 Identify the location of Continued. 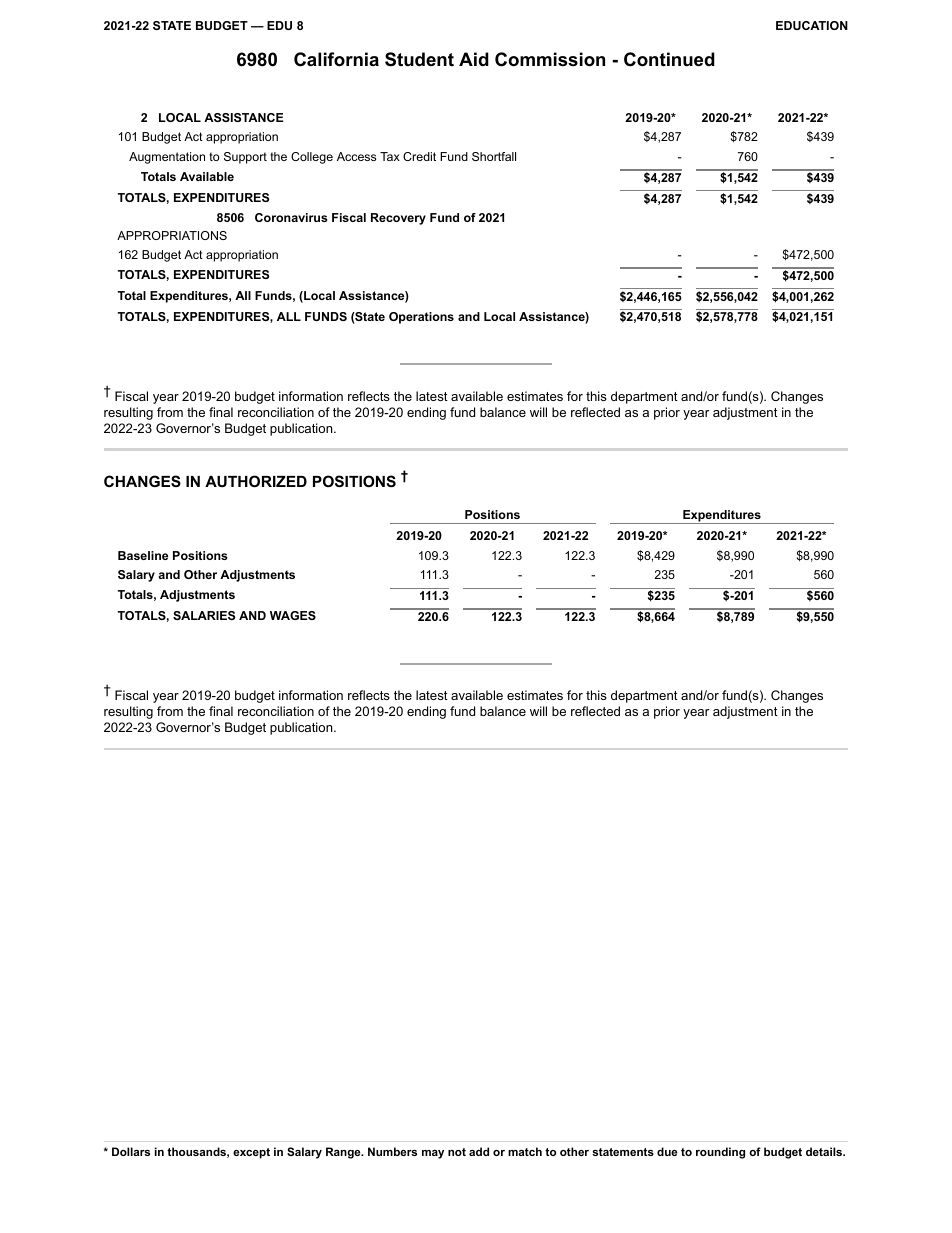
(669, 59).
